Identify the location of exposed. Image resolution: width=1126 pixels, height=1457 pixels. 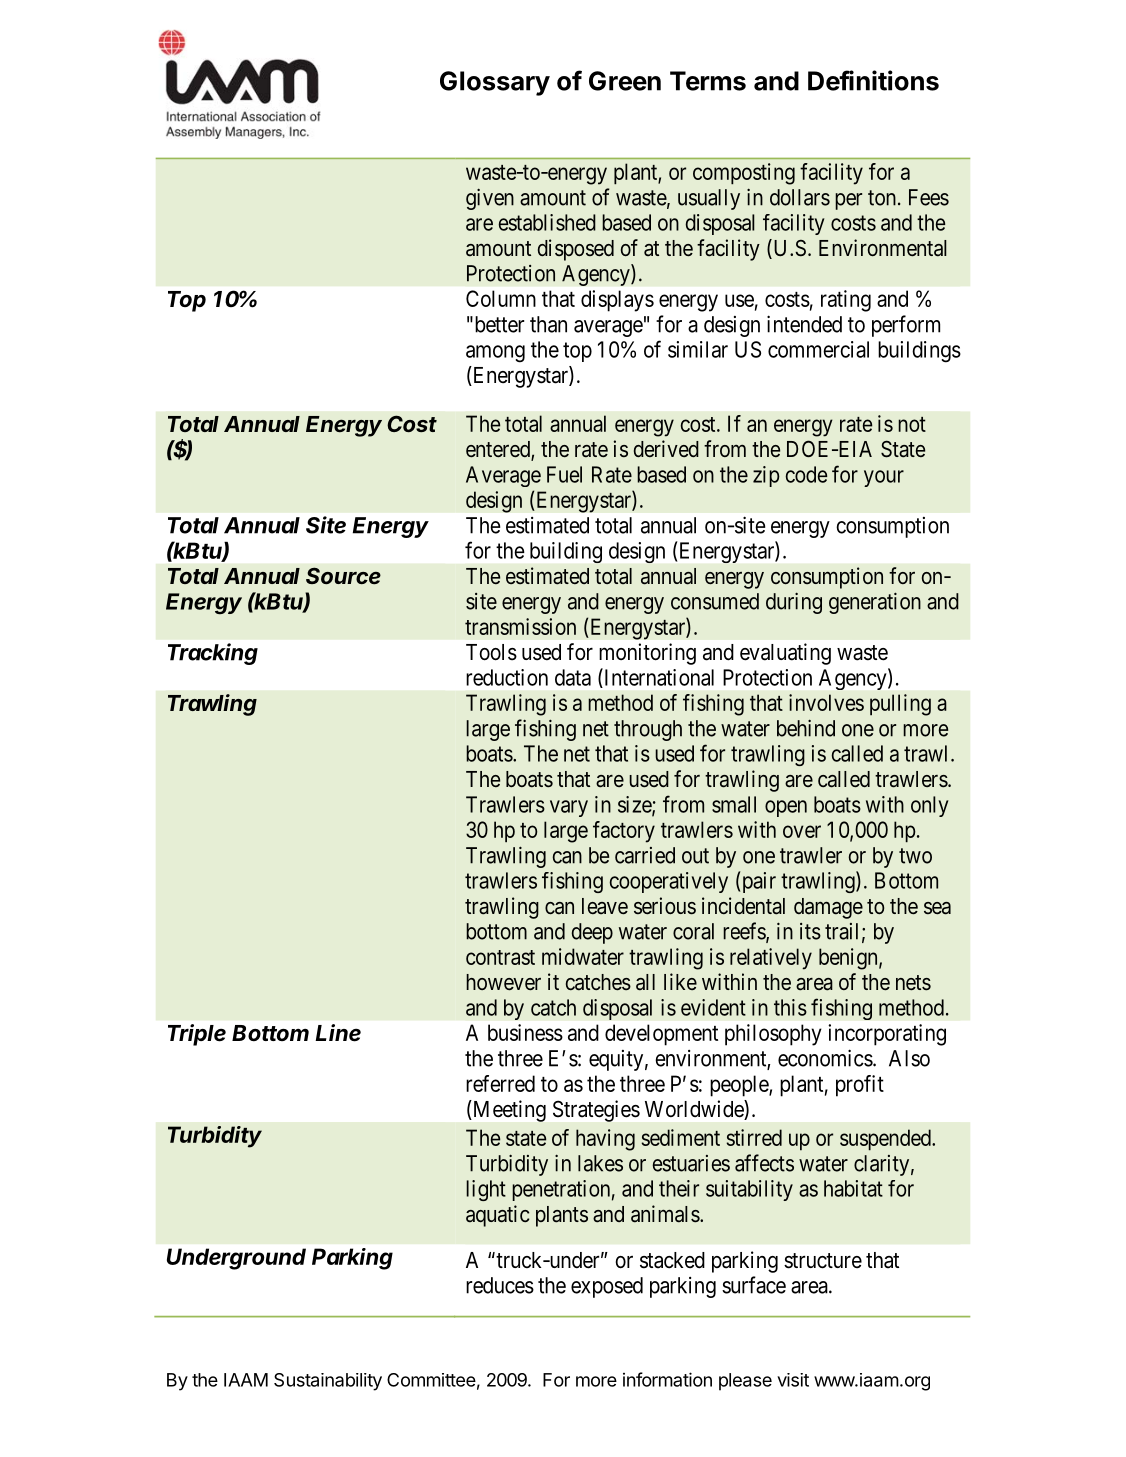
(607, 1287).
